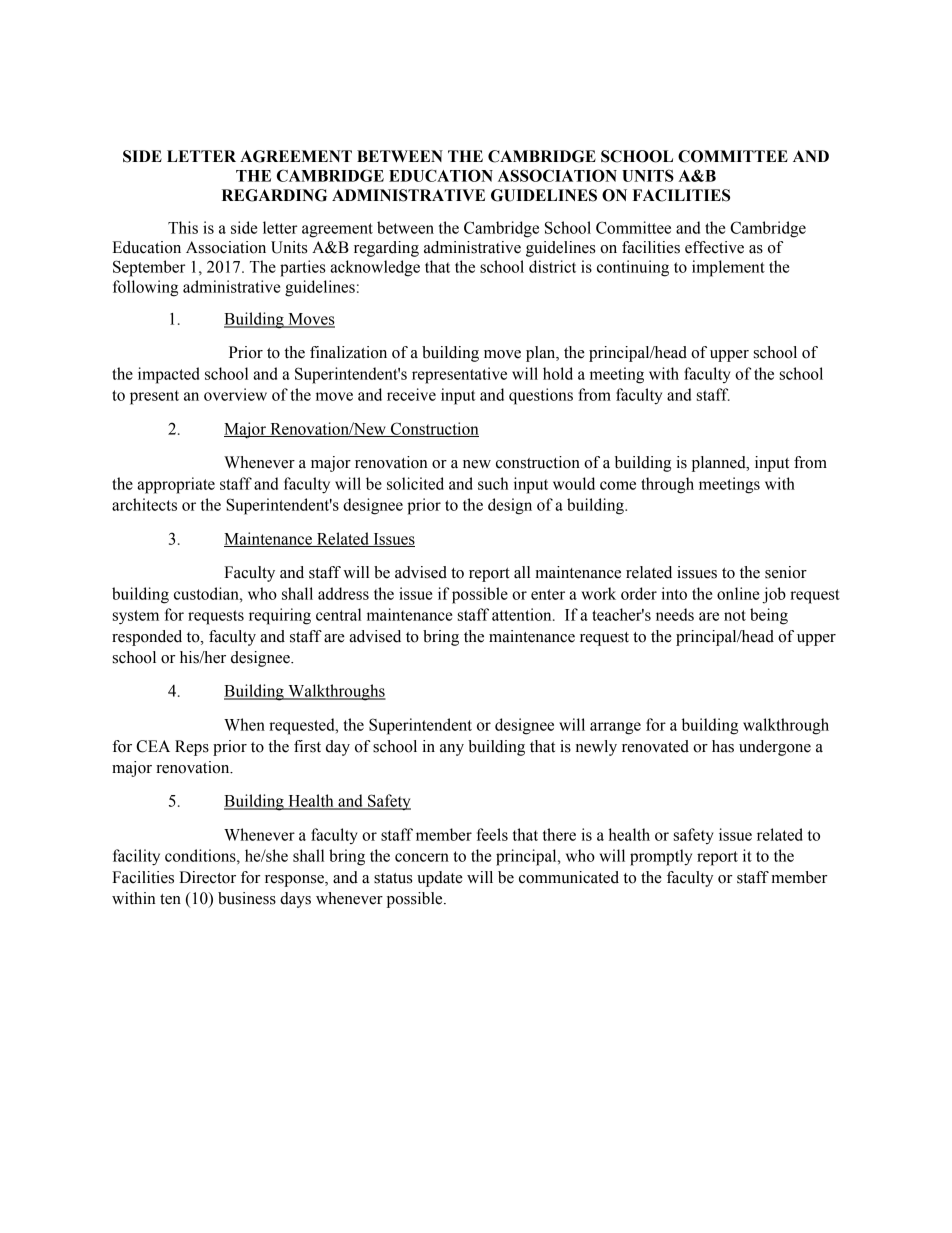 Image resolution: width=952 pixels, height=1233 pixels. What do you see at coordinates (207, 877) in the document?
I see `Director` at bounding box center [207, 877].
